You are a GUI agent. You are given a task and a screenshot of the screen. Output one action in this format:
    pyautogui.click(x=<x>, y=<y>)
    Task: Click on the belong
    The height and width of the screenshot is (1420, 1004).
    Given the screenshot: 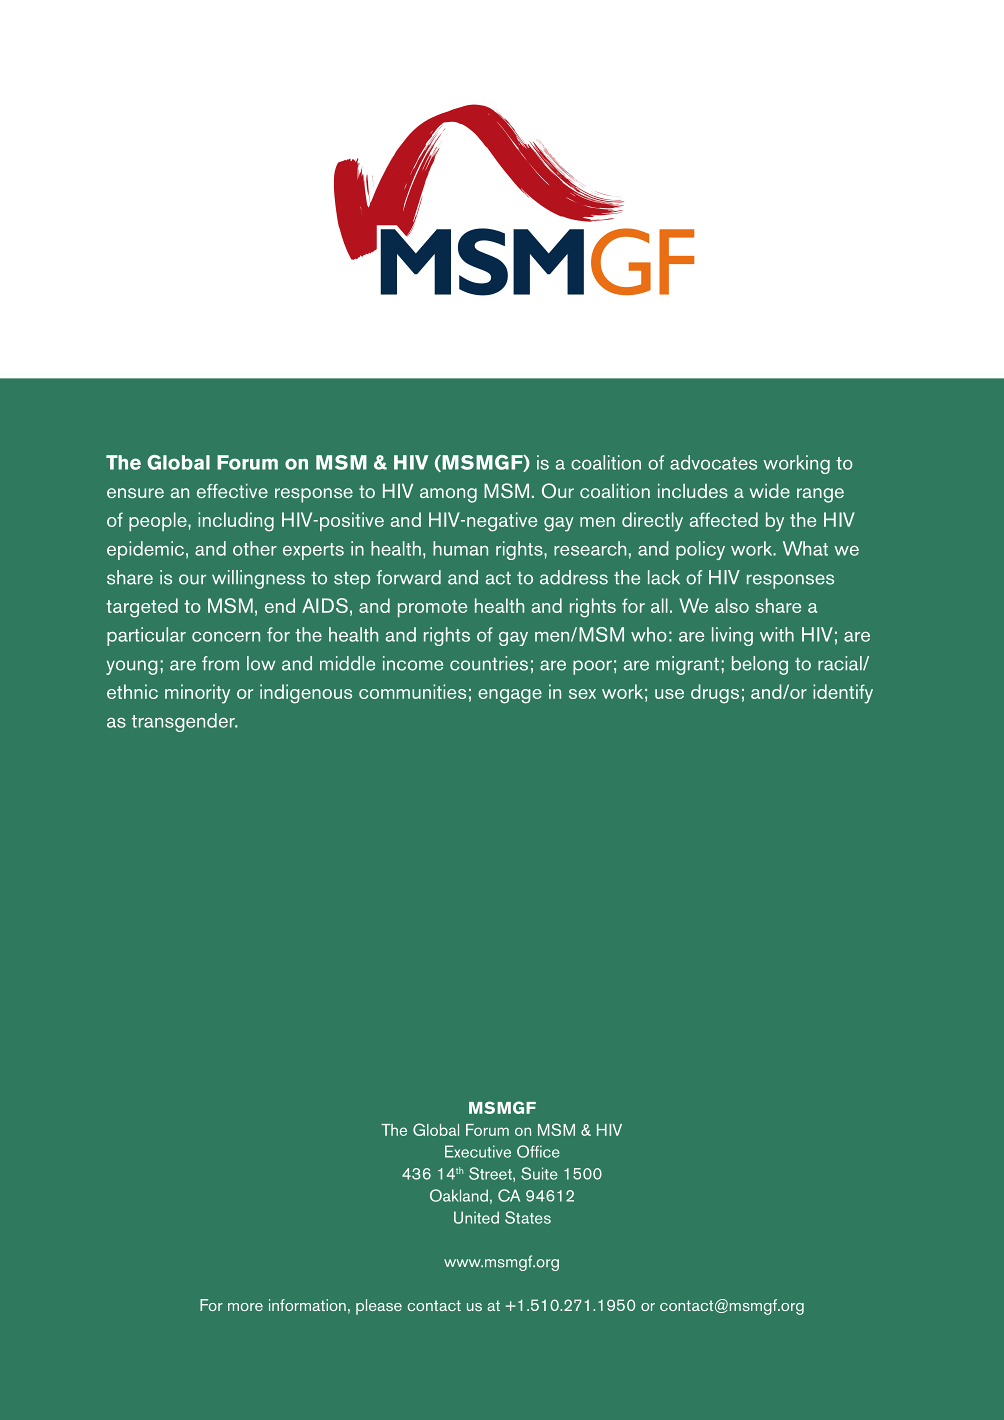 What is the action you would take?
    pyautogui.click(x=760, y=665)
